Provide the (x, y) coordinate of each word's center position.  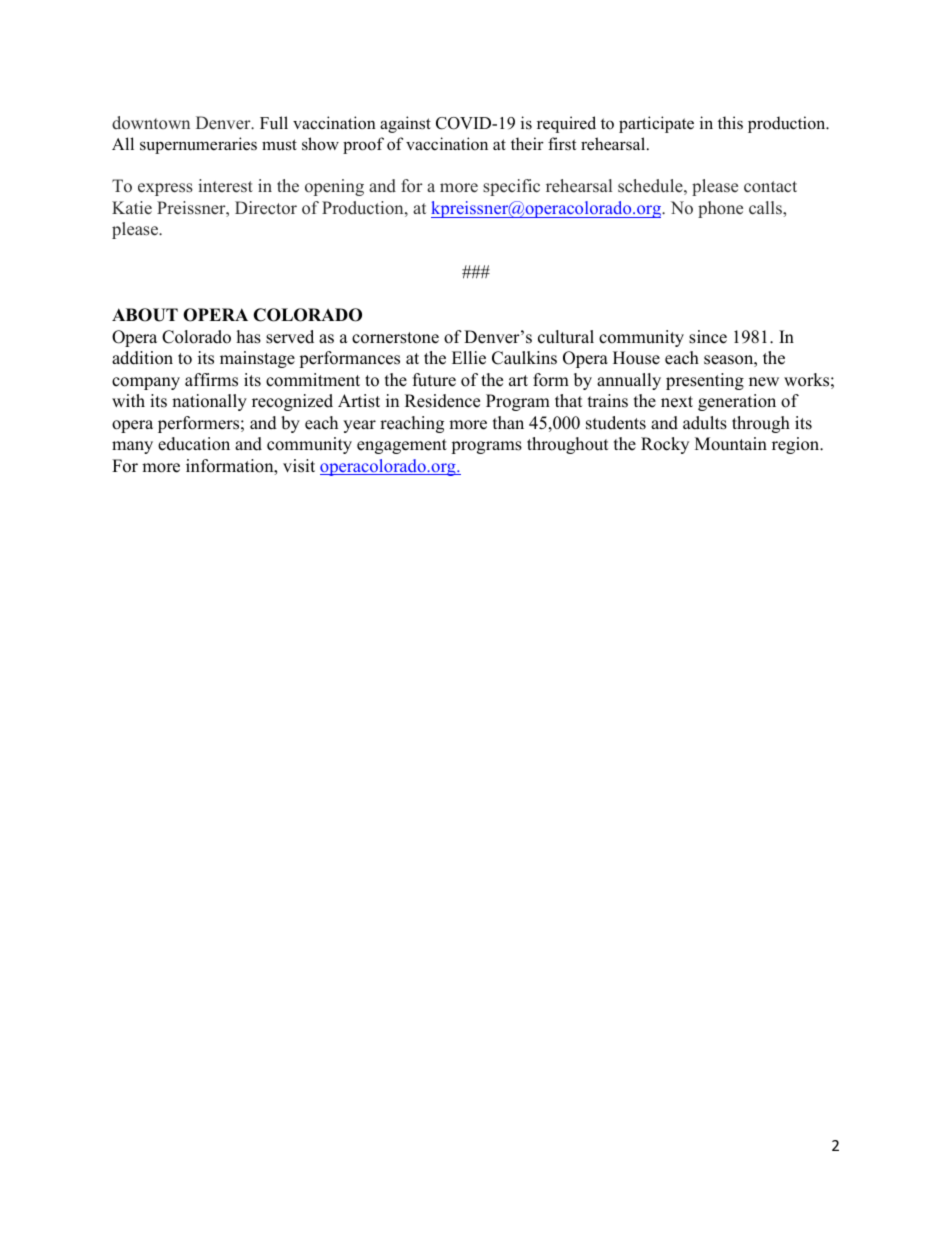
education (194, 444)
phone (720, 209)
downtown (151, 123)
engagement (402, 446)
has (249, 337)
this (730, 122)
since (708, 337)
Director (266, 208)
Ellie (469, 358)
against (405, 124)
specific (511, 187)
